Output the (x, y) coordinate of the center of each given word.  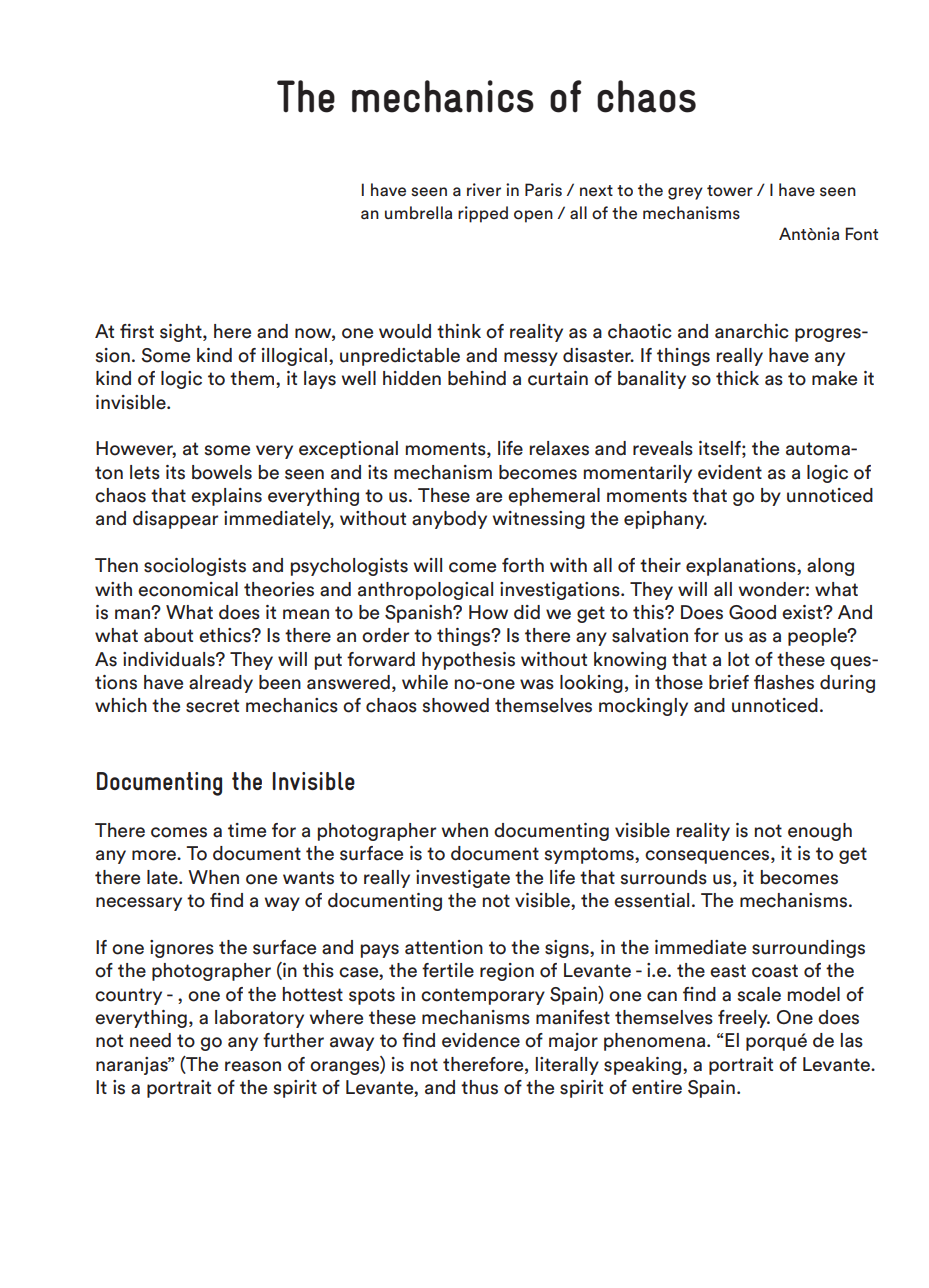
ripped (483, 214)
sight (182, 333)
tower (730, 191)
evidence (481, 1040)
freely (744, 1019)
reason (253, 1066)
